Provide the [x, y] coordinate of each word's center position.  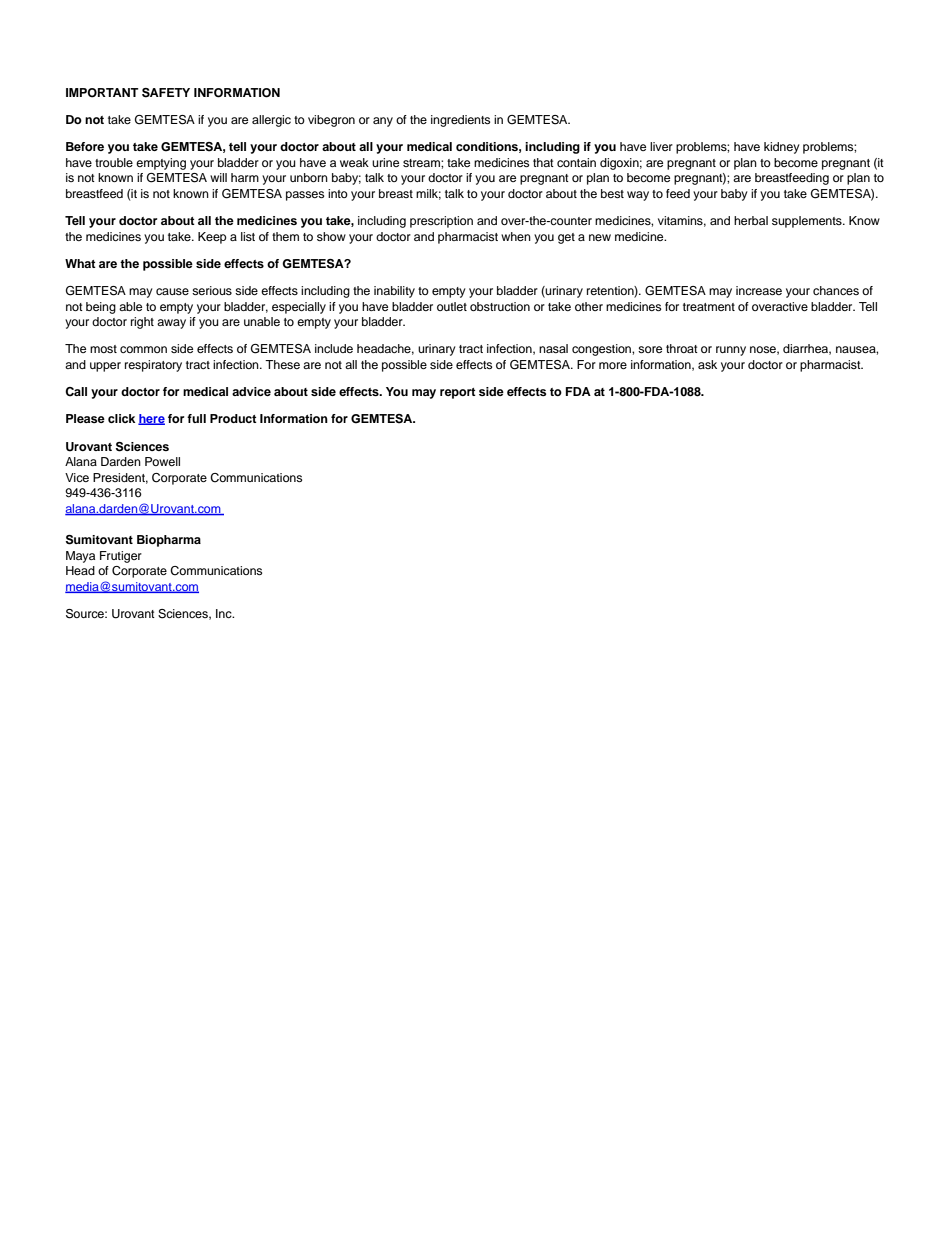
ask [707, 364]
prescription [441, 222]
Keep [212, 238]
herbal [751, 220]
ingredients [460, 121]
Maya [80, 557]
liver [661, 146]
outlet [452, 306]
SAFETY [166, 93]
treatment [709, 307]
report [458, 393]
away [171, 324]
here [151, 419]
